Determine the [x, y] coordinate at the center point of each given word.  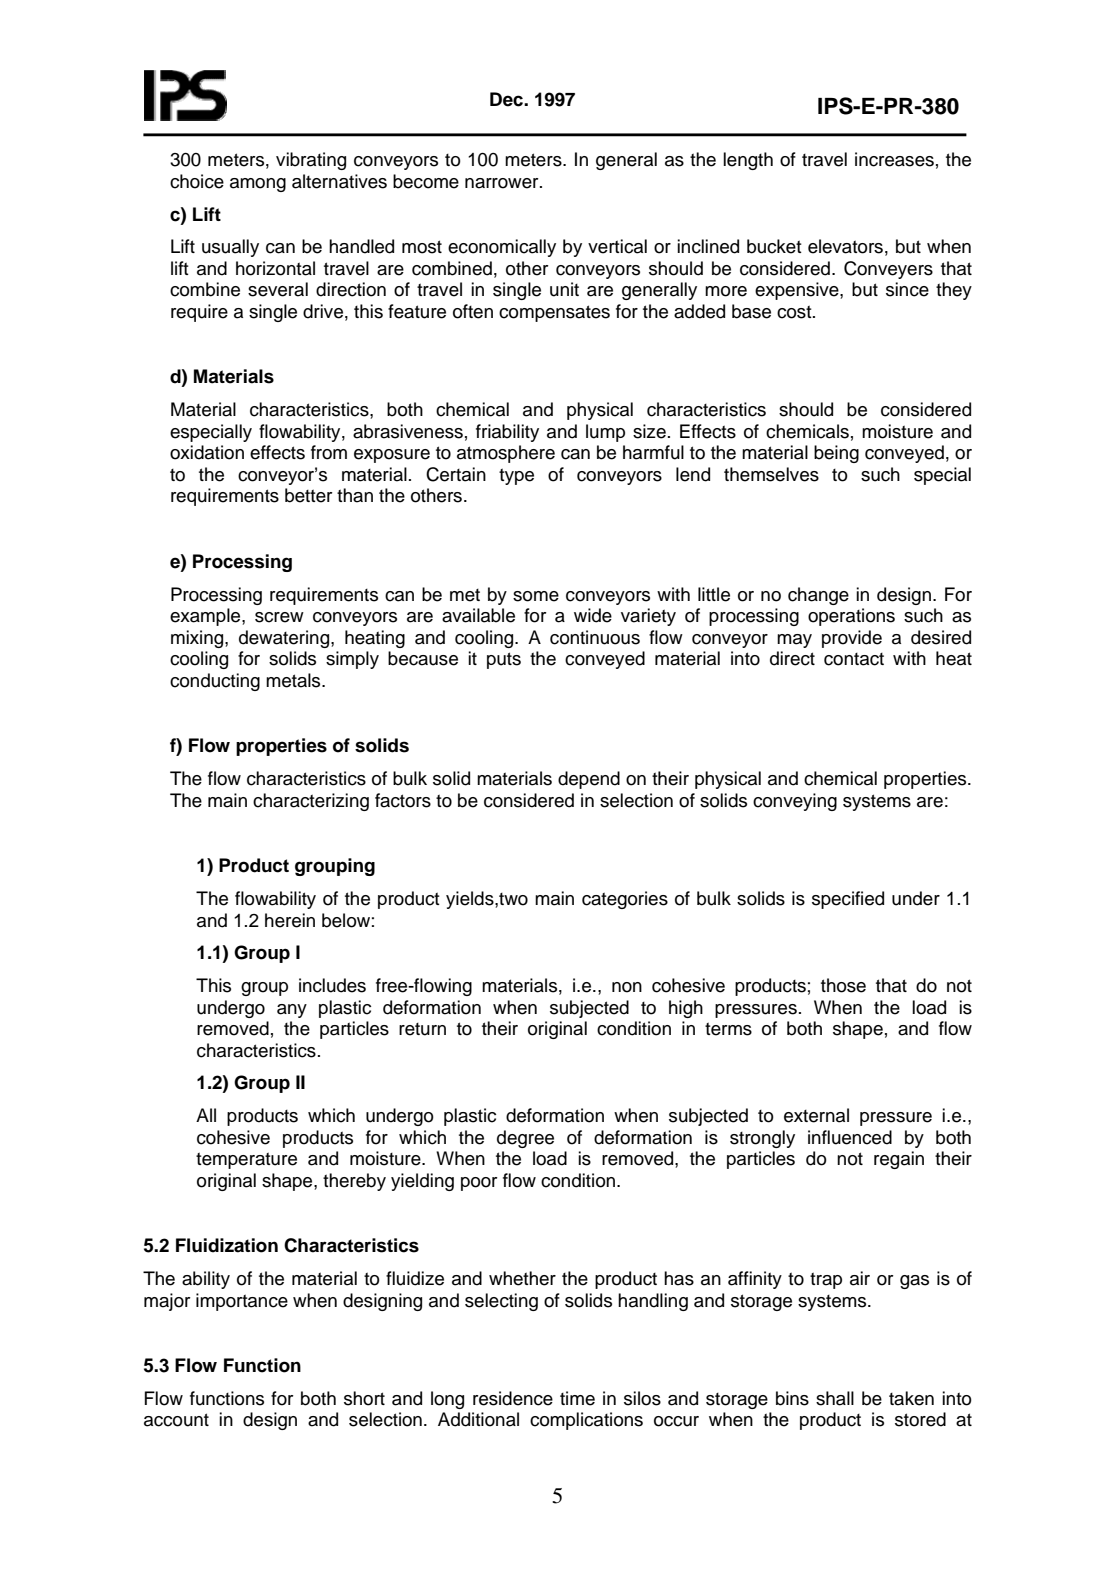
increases [894, 159]
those [843, 985]
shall [835, 1398]
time [577, 1398]
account [176, 1420]
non [627, 987]
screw [279, 617]
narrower [503, 183]
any [292, 1011]
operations [851, 617]
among [258, 185]
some [536, 596]
